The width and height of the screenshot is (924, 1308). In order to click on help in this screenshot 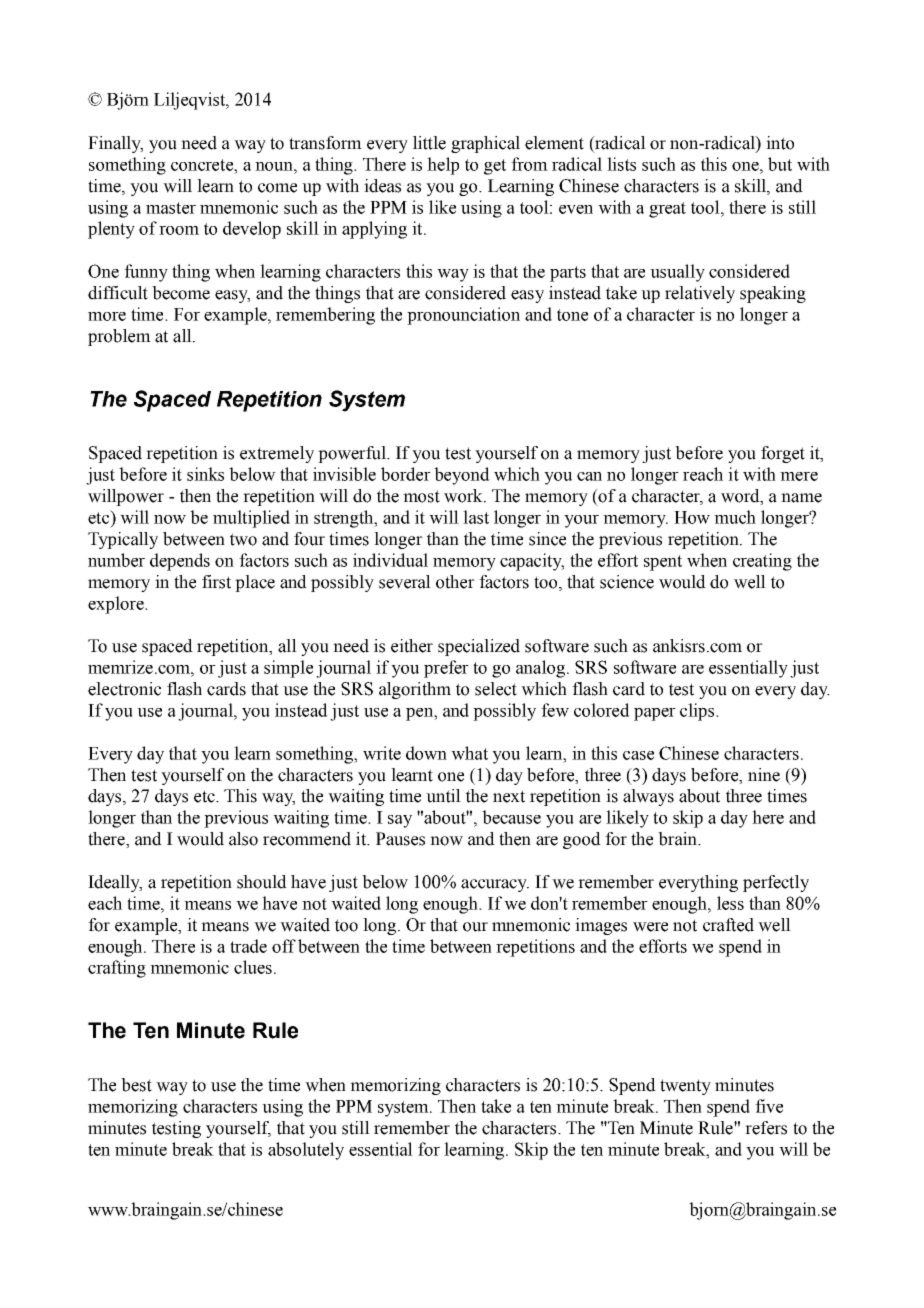, I will do `click(443, 166)`.
